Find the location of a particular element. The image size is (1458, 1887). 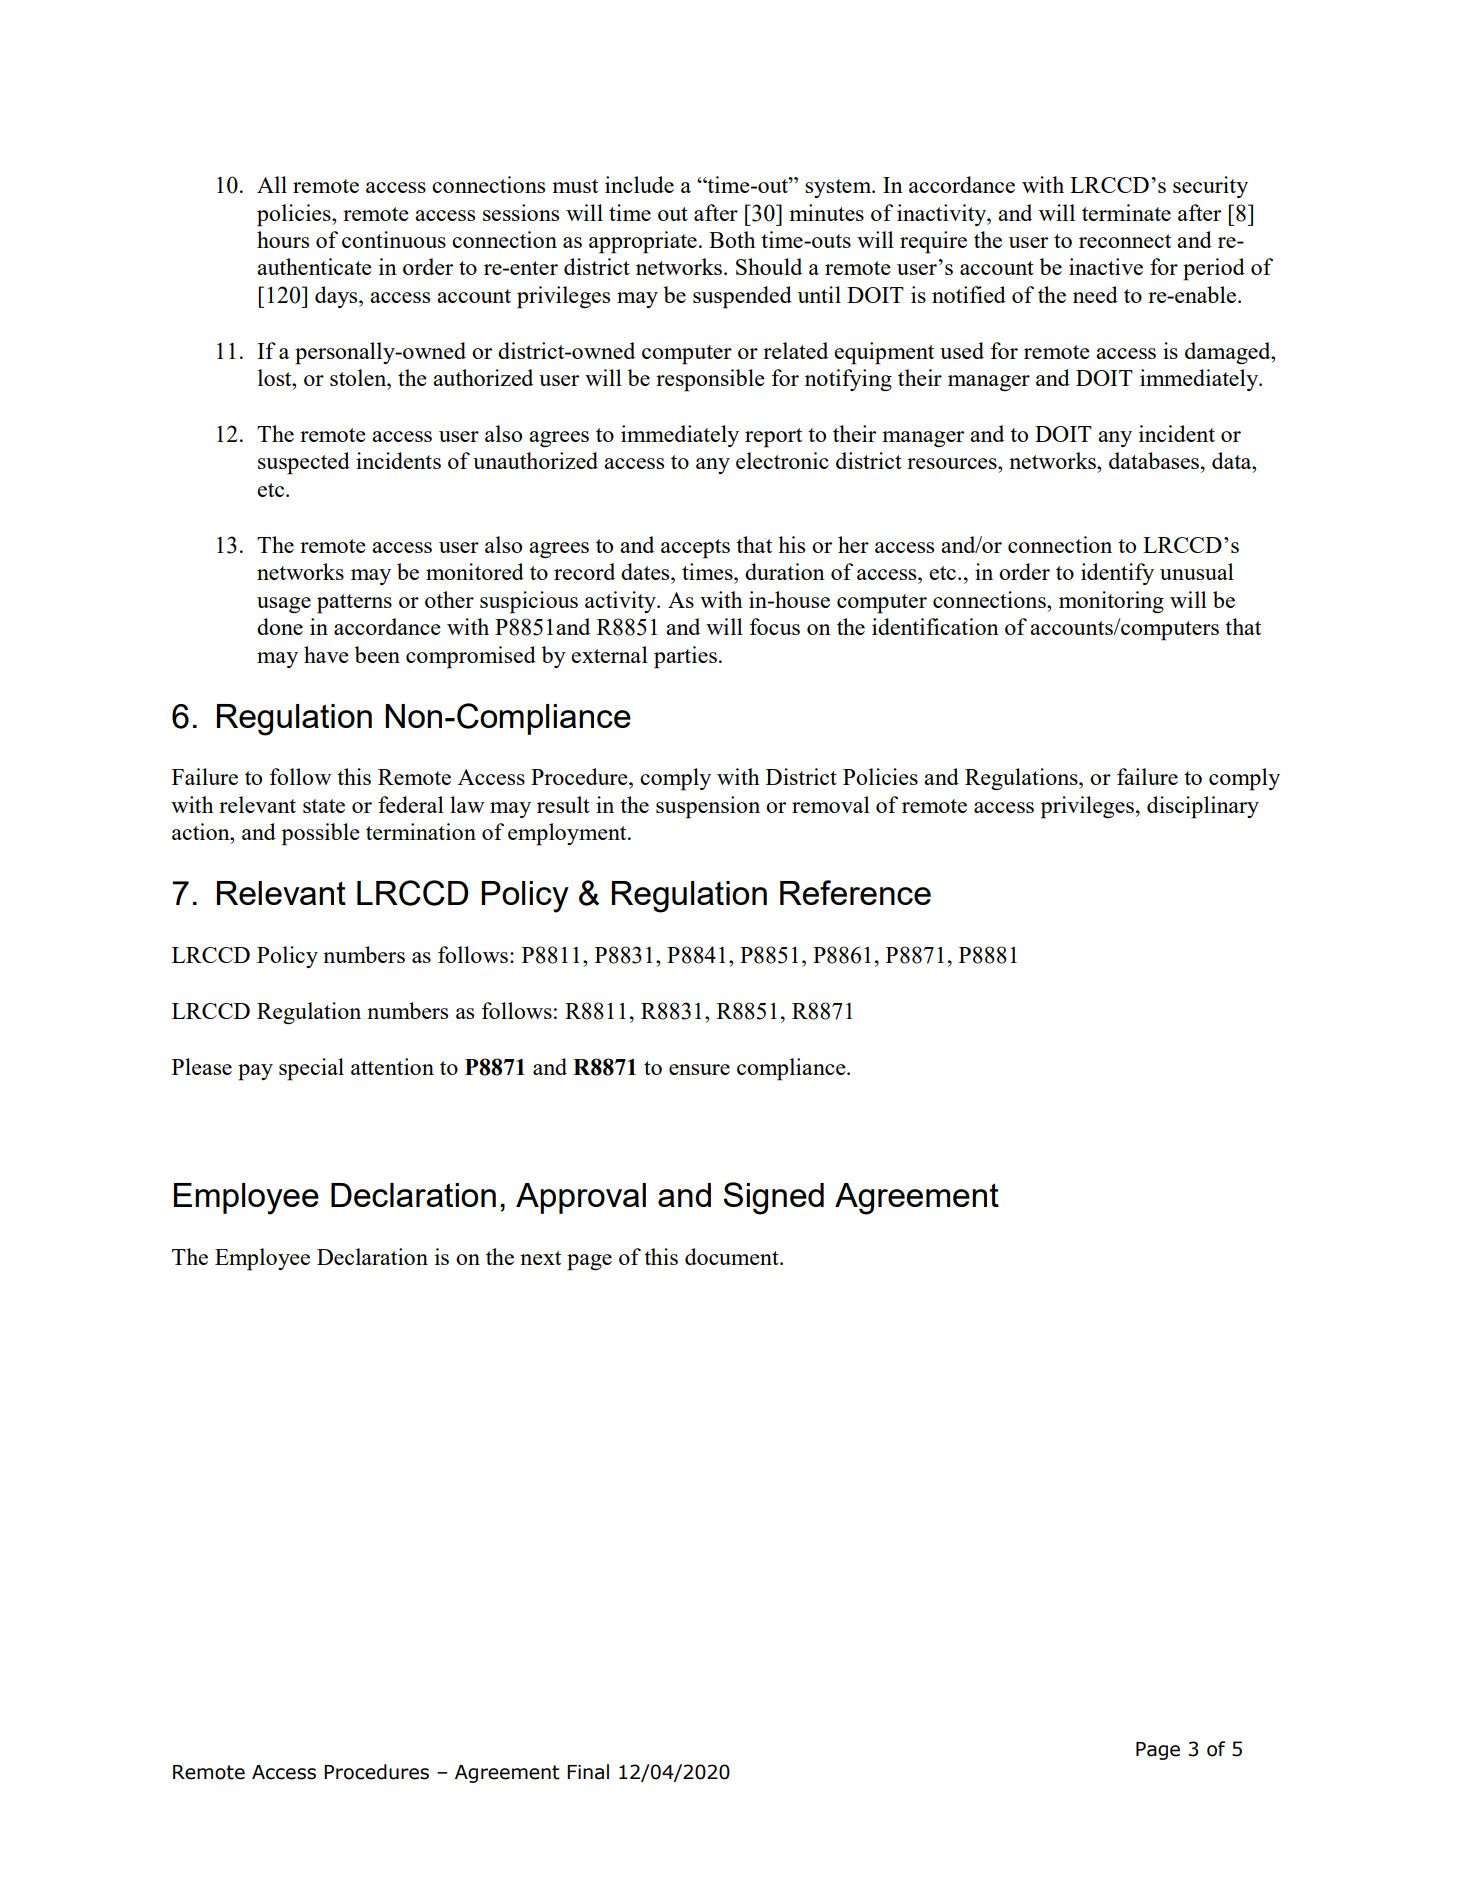

disciplinary is located at coordinates (1203, 807).
